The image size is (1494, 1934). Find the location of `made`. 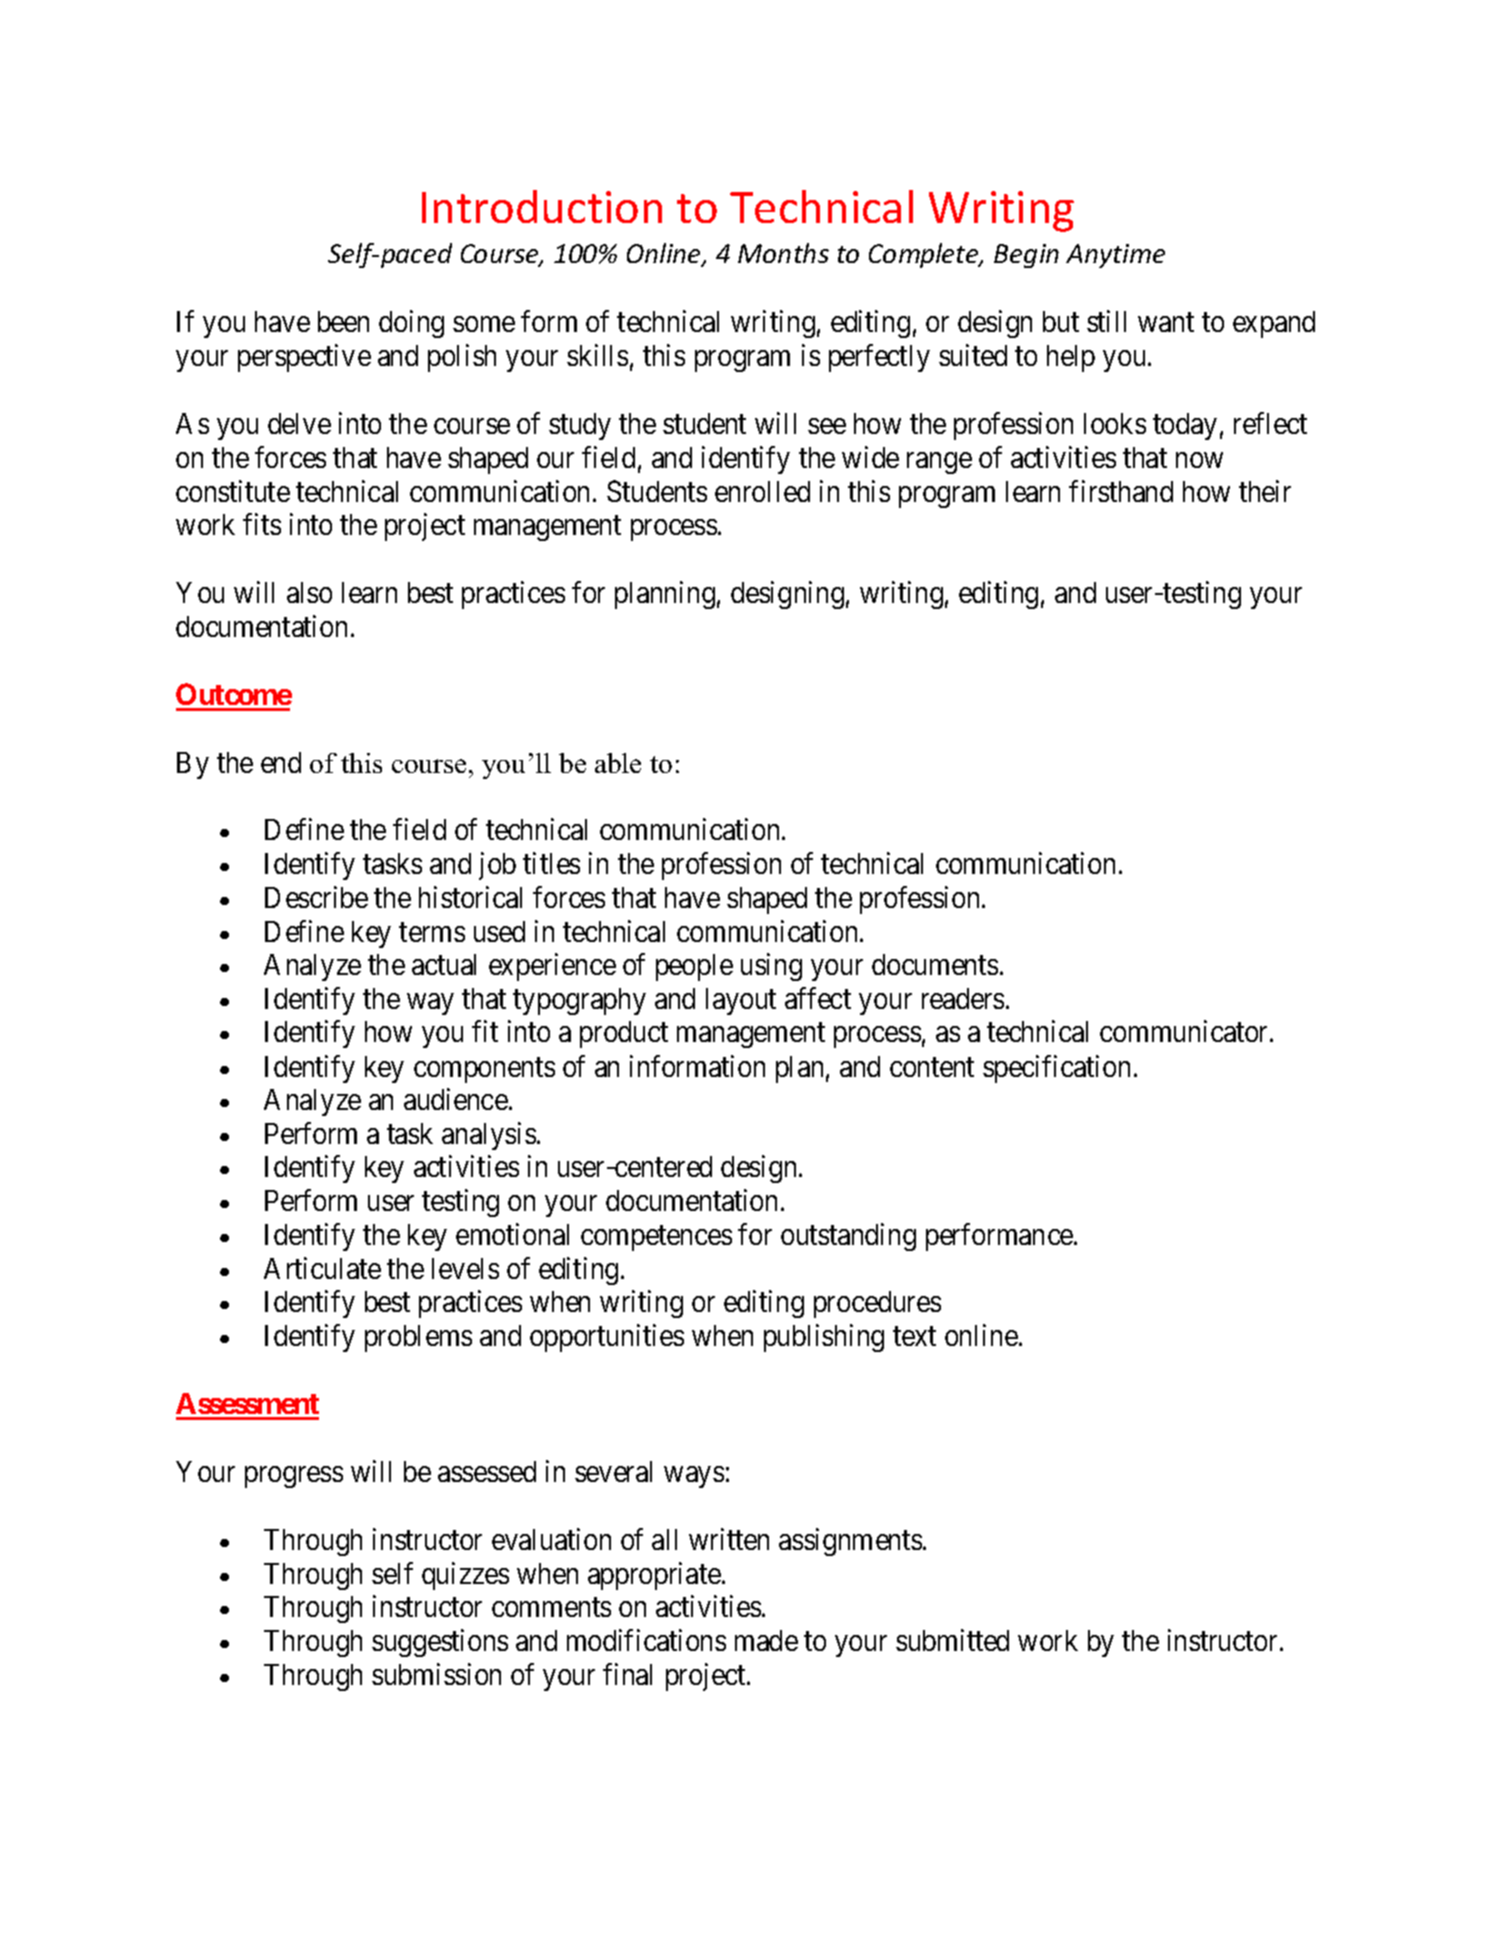

made is located at coordinates (766, 1640).
